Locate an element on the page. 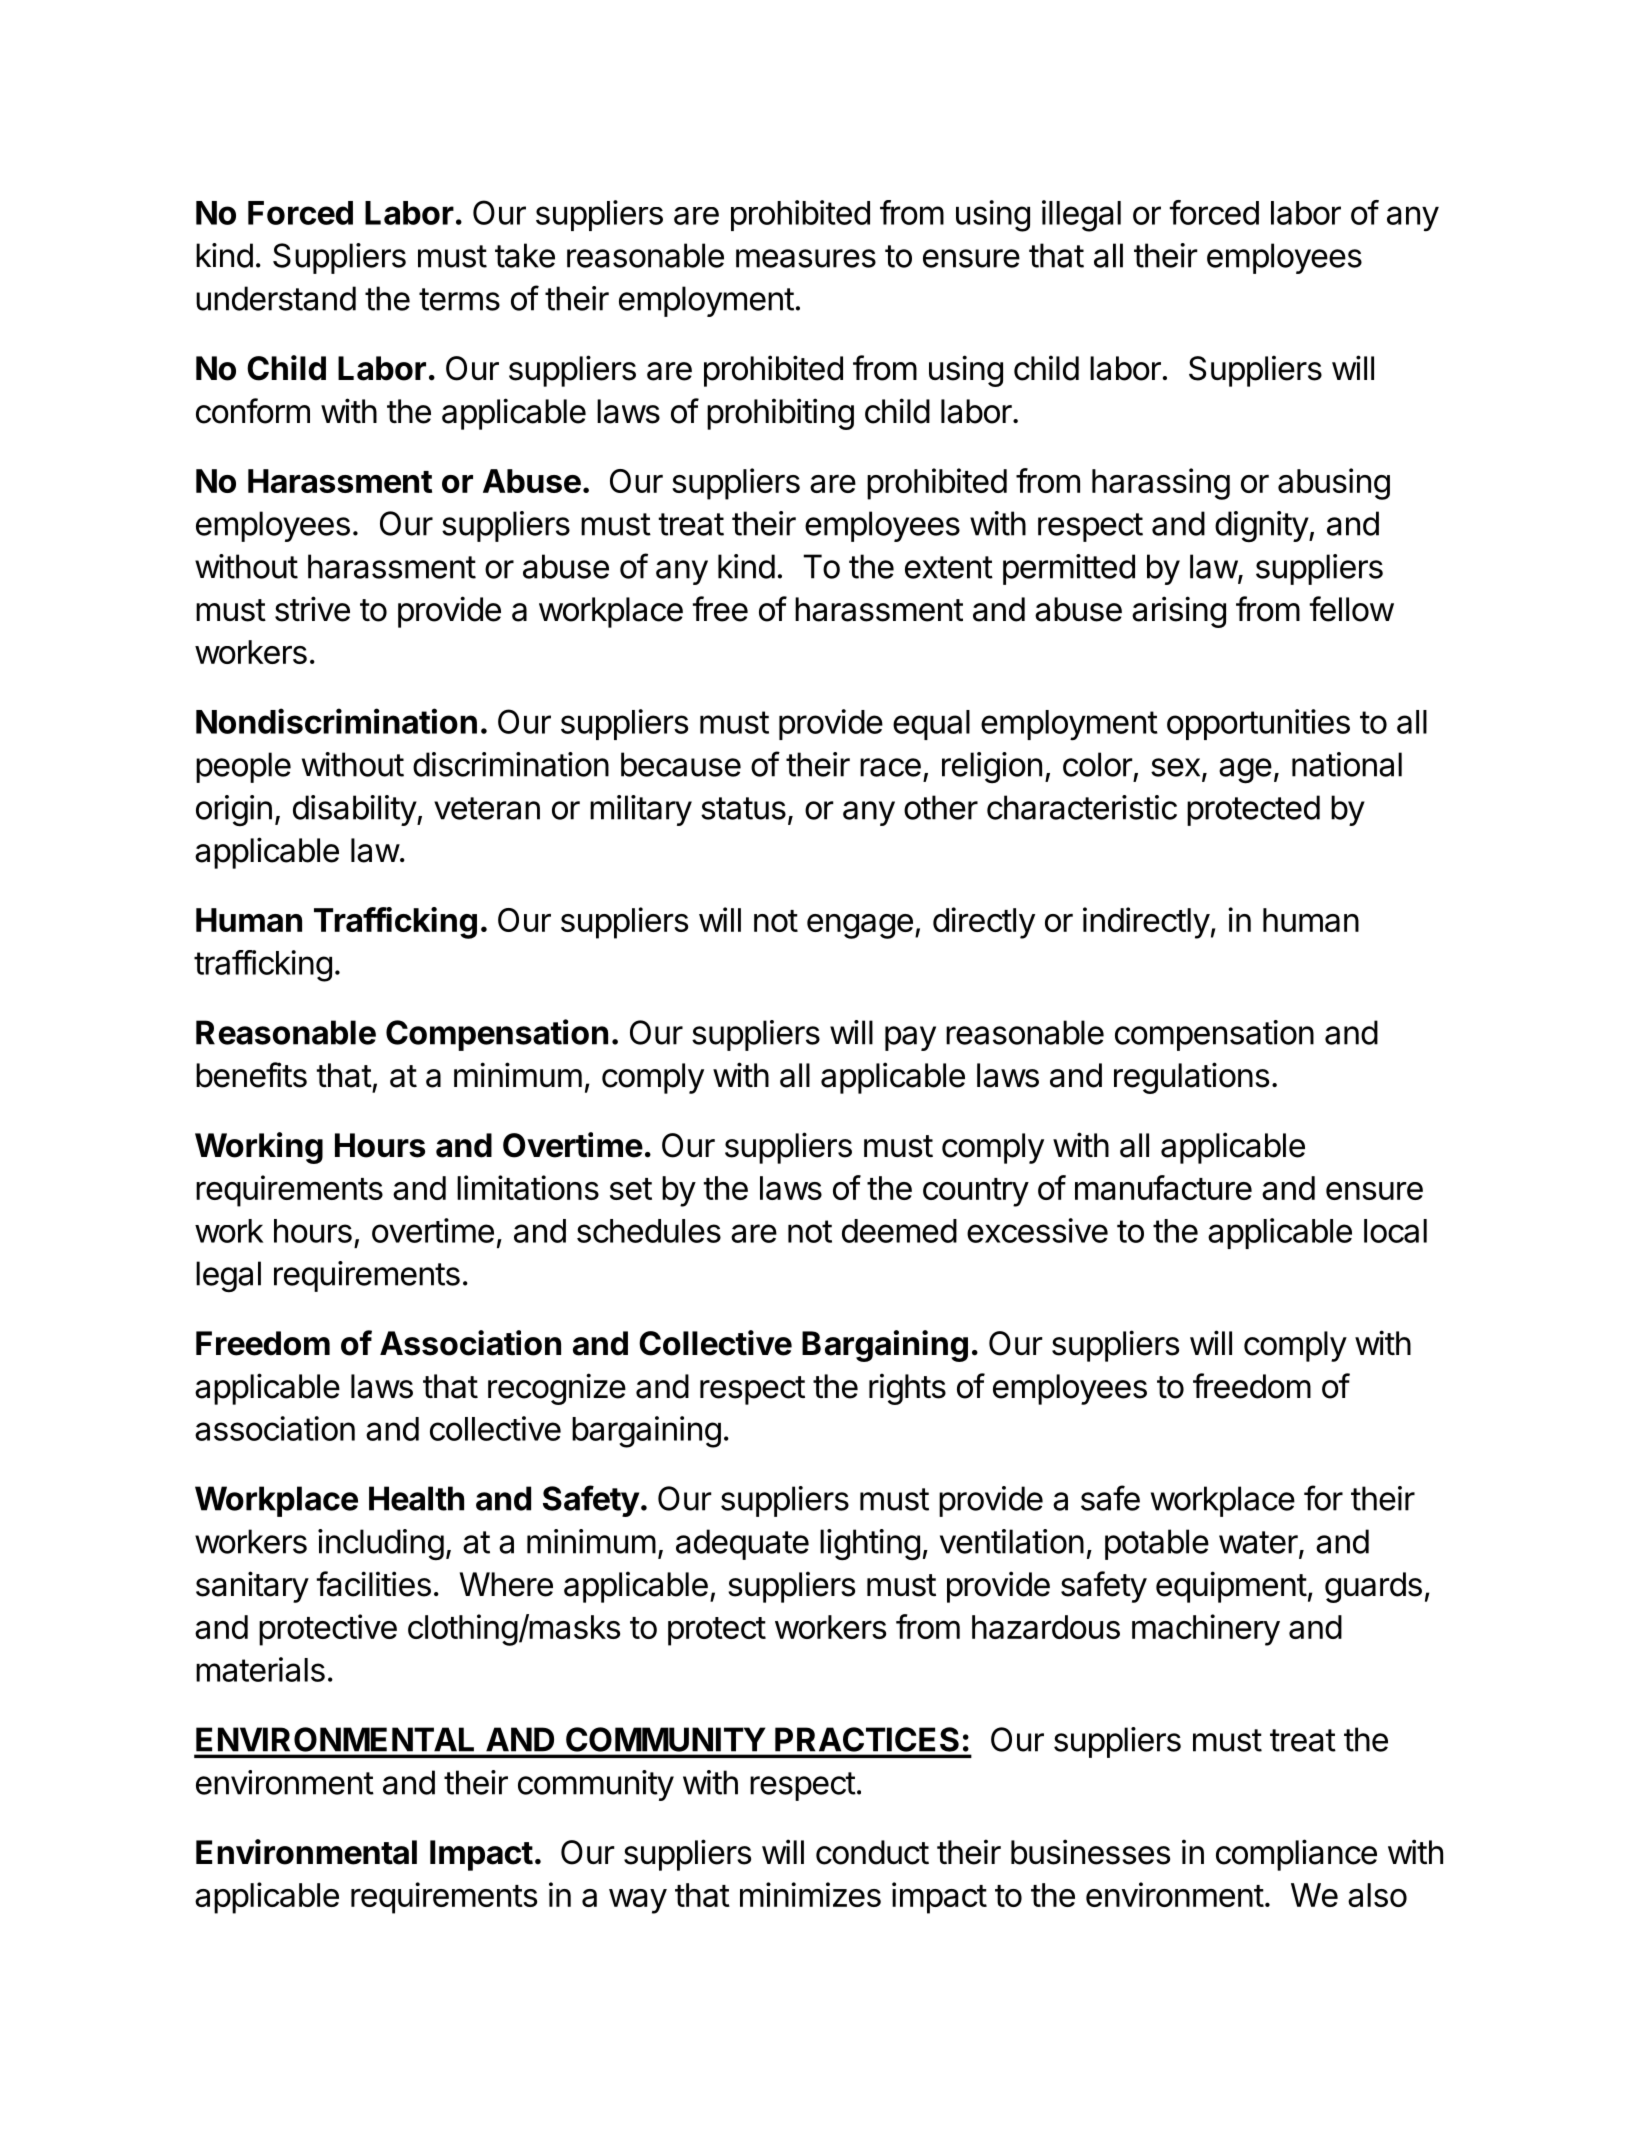 The image size is (1651, 2136). opportunities is located at coordinates (1258, 724).
